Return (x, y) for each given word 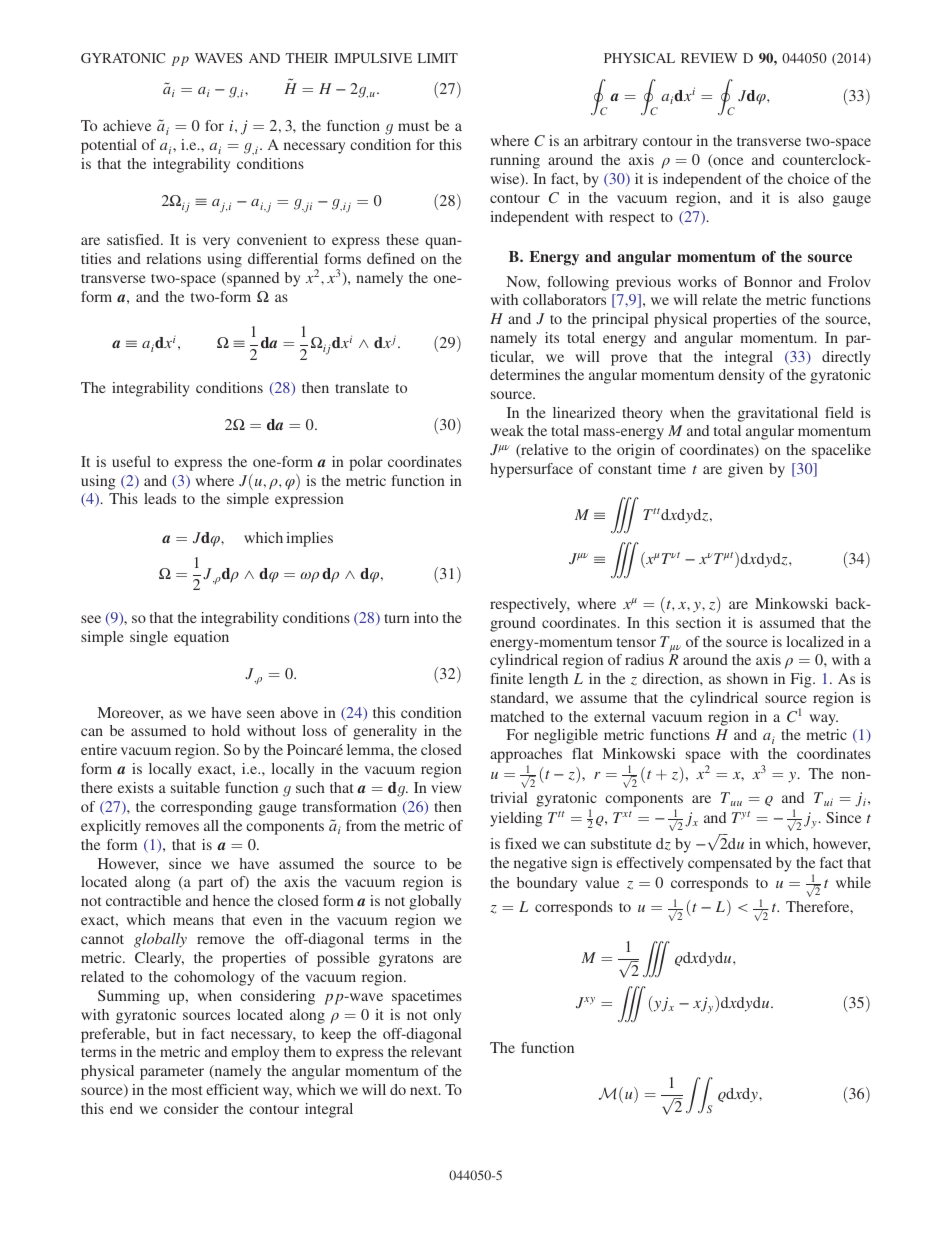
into (426, 617)
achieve (127, 125)
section (698, 622)
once (727, 162)
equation (201, 638)
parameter (172, 1073)
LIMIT (438, 58)
